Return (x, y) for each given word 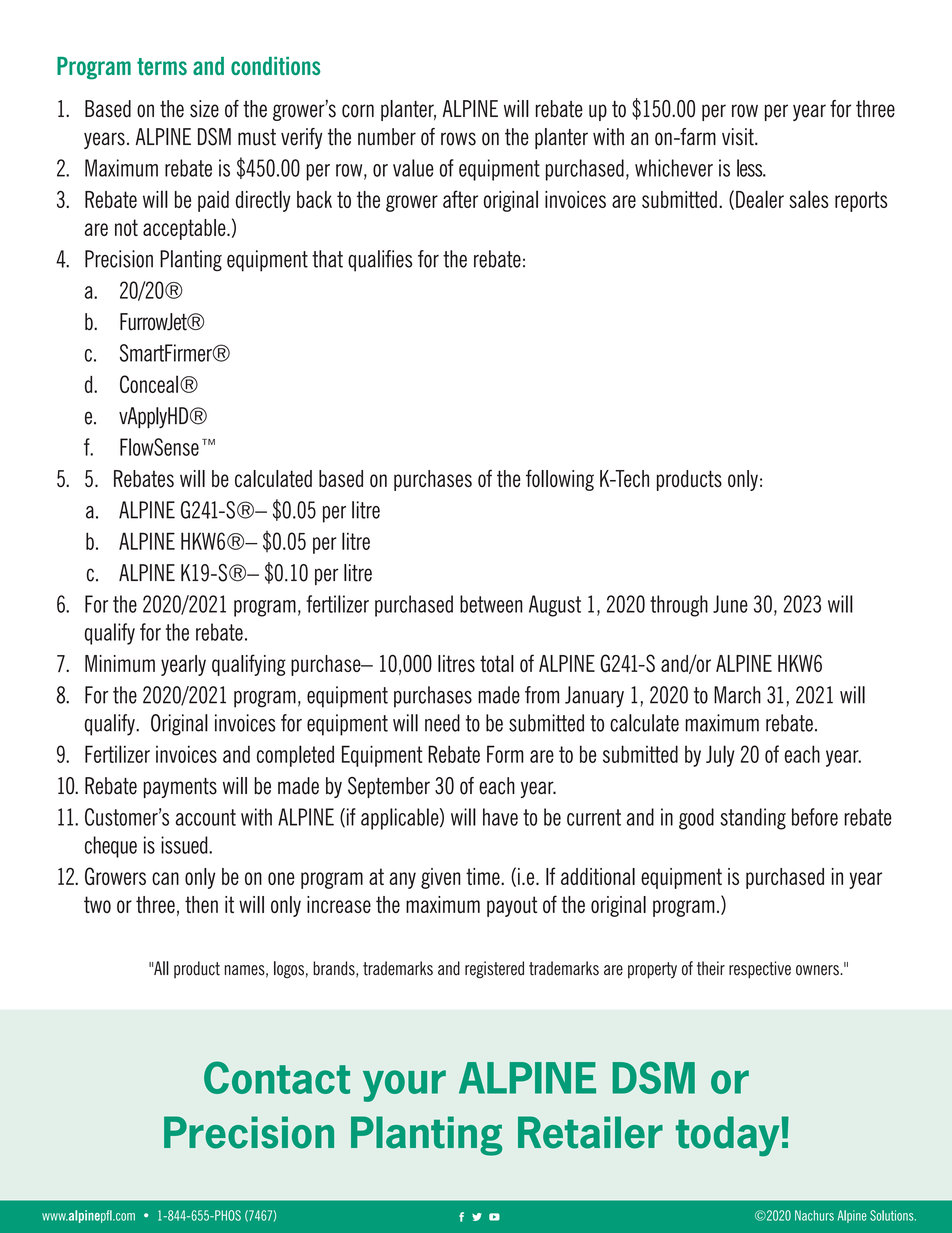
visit (739, 137)
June (730, 604)
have (500, 817)
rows (458, 139)
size (204, 109)
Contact (277, 1077)
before (815, 817)
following (560, 480)
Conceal (149, 384)
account (206, 817)
